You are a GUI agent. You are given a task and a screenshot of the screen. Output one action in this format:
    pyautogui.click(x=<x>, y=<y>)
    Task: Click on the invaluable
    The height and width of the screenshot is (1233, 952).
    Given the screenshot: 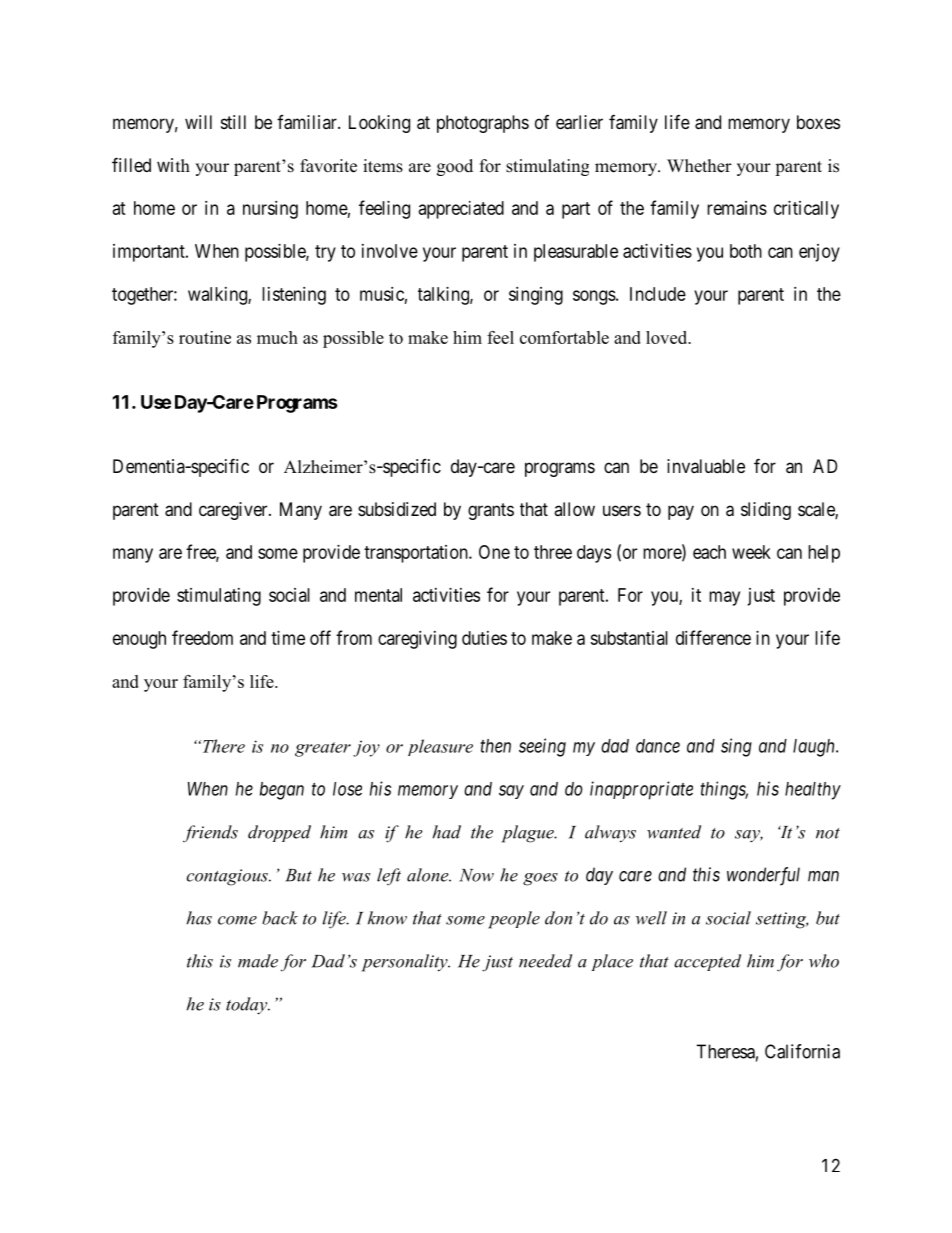 What is the action you would take?
    pyautogui.click(x=706, y=466)
